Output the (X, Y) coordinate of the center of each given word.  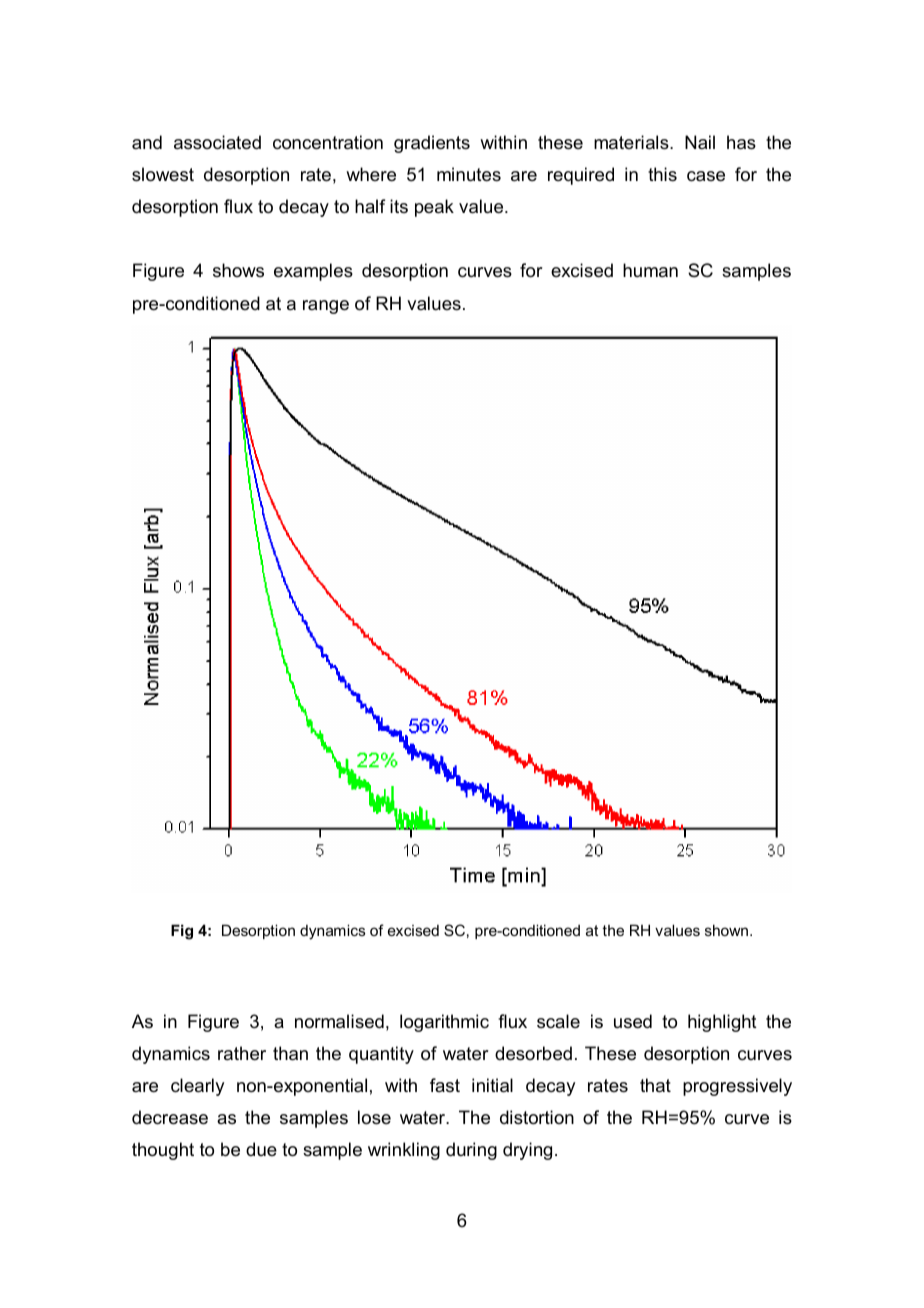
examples (313, 272)
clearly (197, 1087)
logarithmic (444, 1023)
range (326, 307)
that (655, 1085)
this (662, 174)
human (650, 270)
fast (445, 1085)
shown (726, 930)
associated (217, 142)
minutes (469, 174)
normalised (339, 1021)
